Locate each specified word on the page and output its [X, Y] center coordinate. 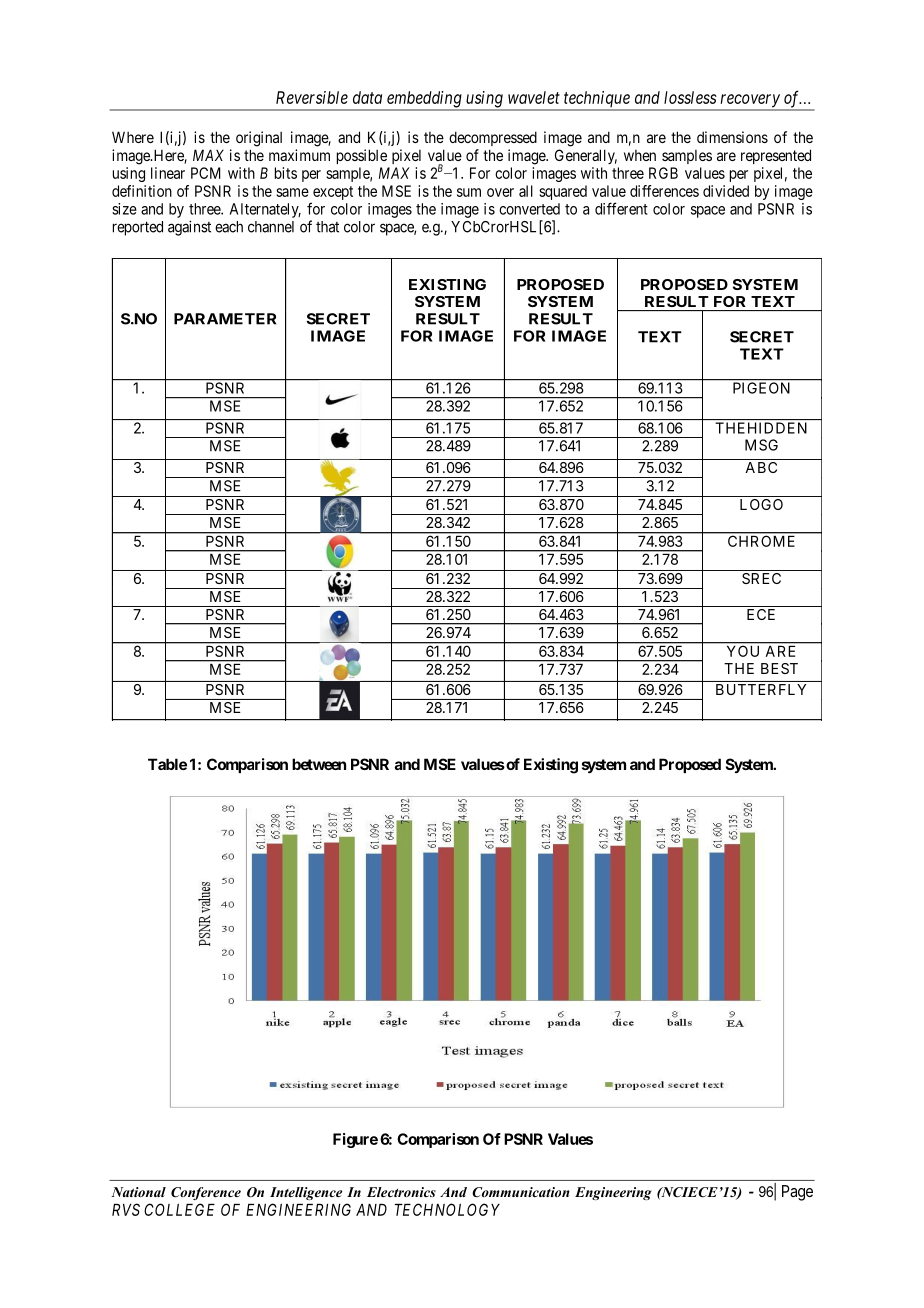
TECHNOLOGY [447, 1209]
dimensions [732, 137]
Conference [206, 1193]
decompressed [493, 138]
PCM [206, 173]
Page [797, 1193]
